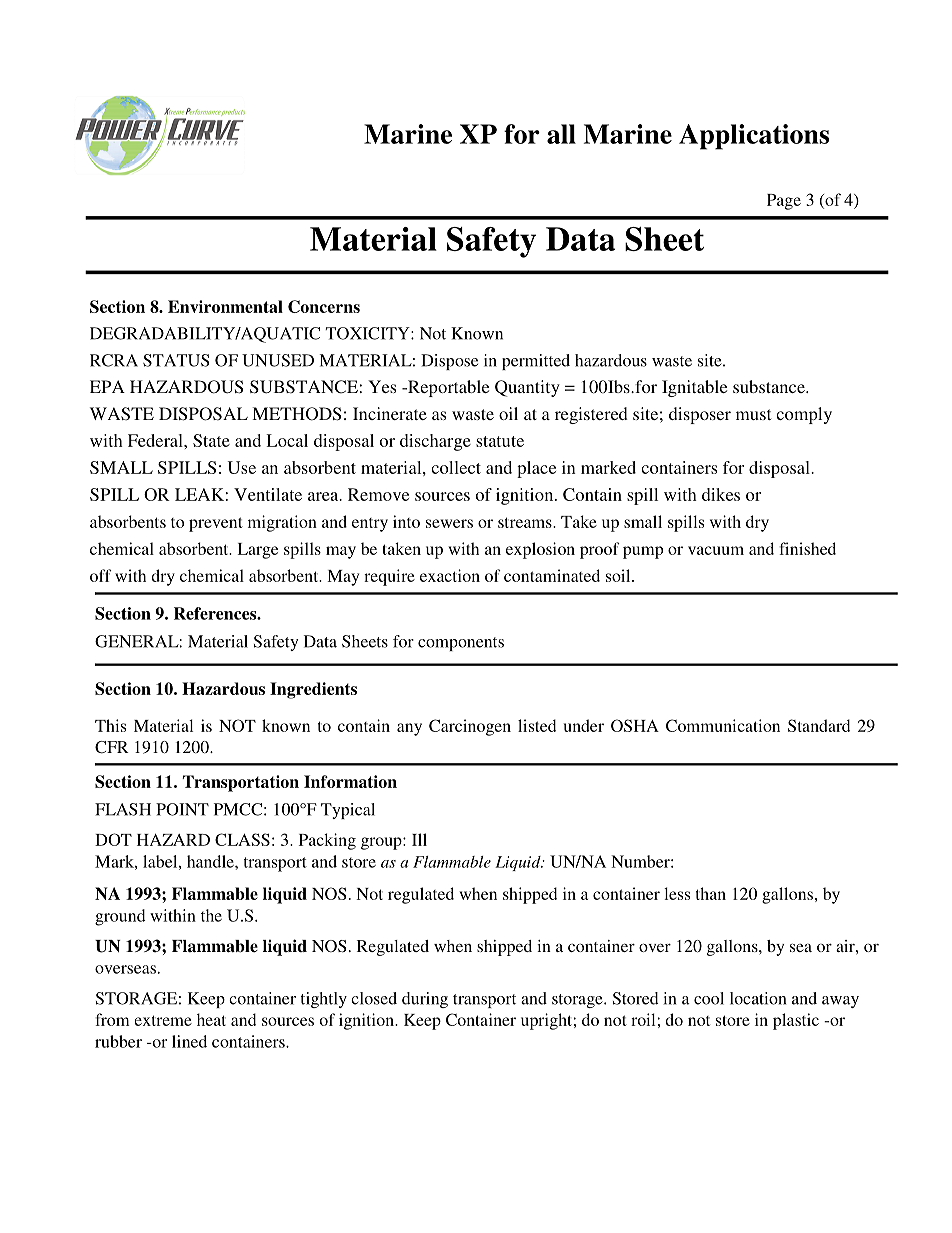 The image size is (952, 1233). What do you see at coordinates (425, 1000) in the image?
I see `during` at bounding box center [425, 1000].
